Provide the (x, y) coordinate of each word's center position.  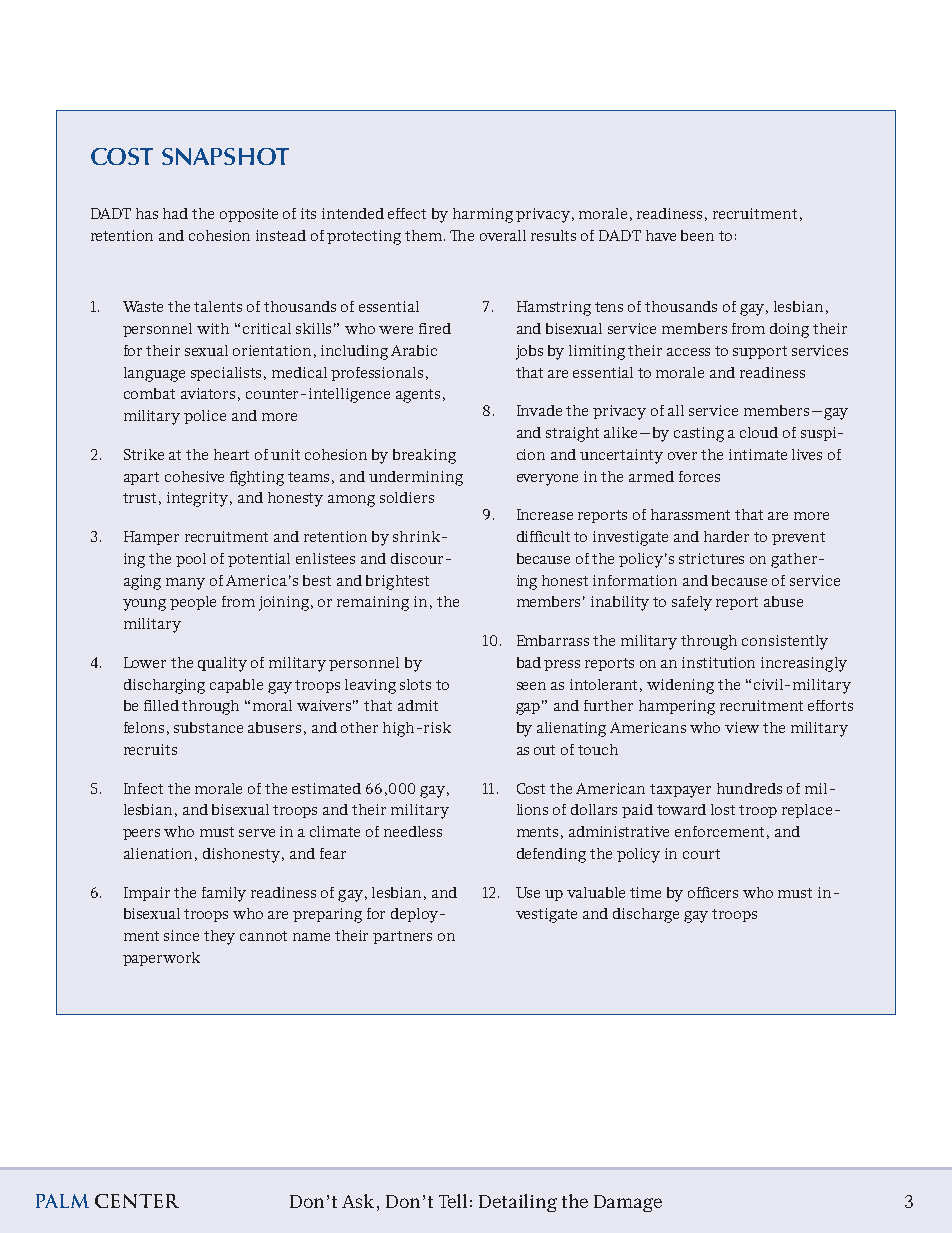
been (697, 235)
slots (415, 684)
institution (718, 662)
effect (407, 213)
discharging (164, 686)
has (147, 213)
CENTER (137, 1201)
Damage (628, 1203)
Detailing (518, 1203)
